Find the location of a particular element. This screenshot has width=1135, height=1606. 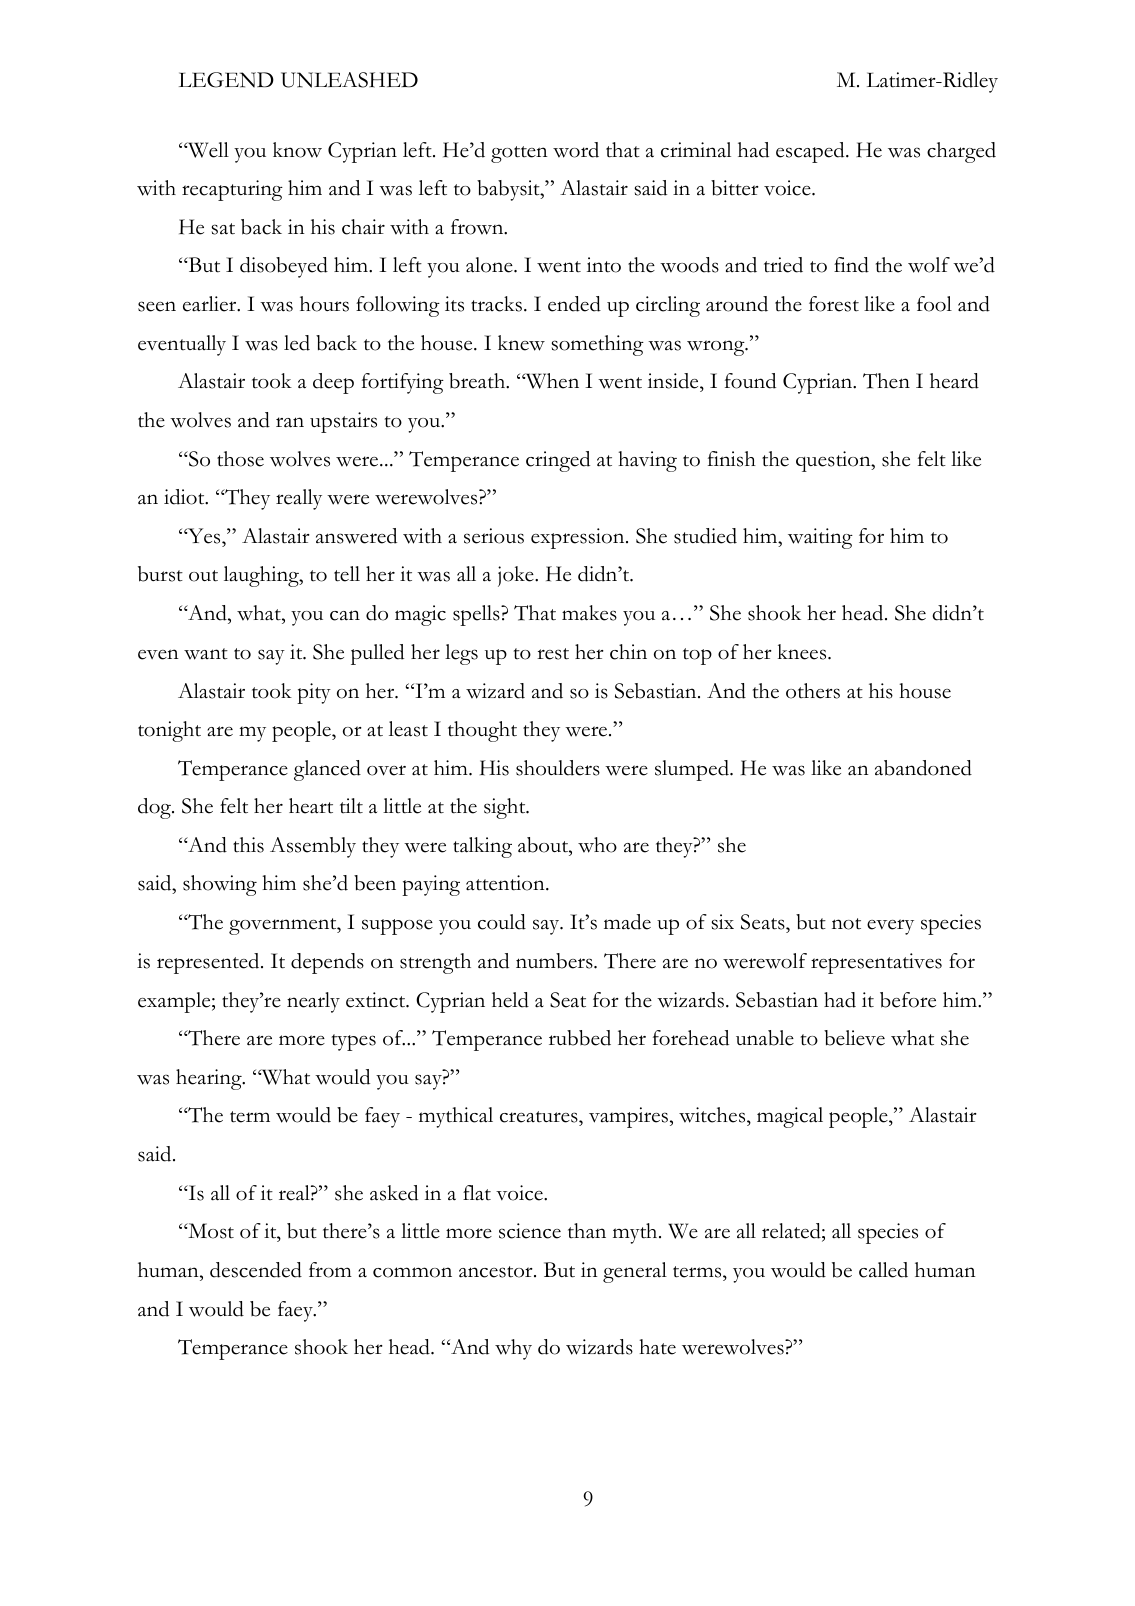

word is located at coordinates (576, 150).
